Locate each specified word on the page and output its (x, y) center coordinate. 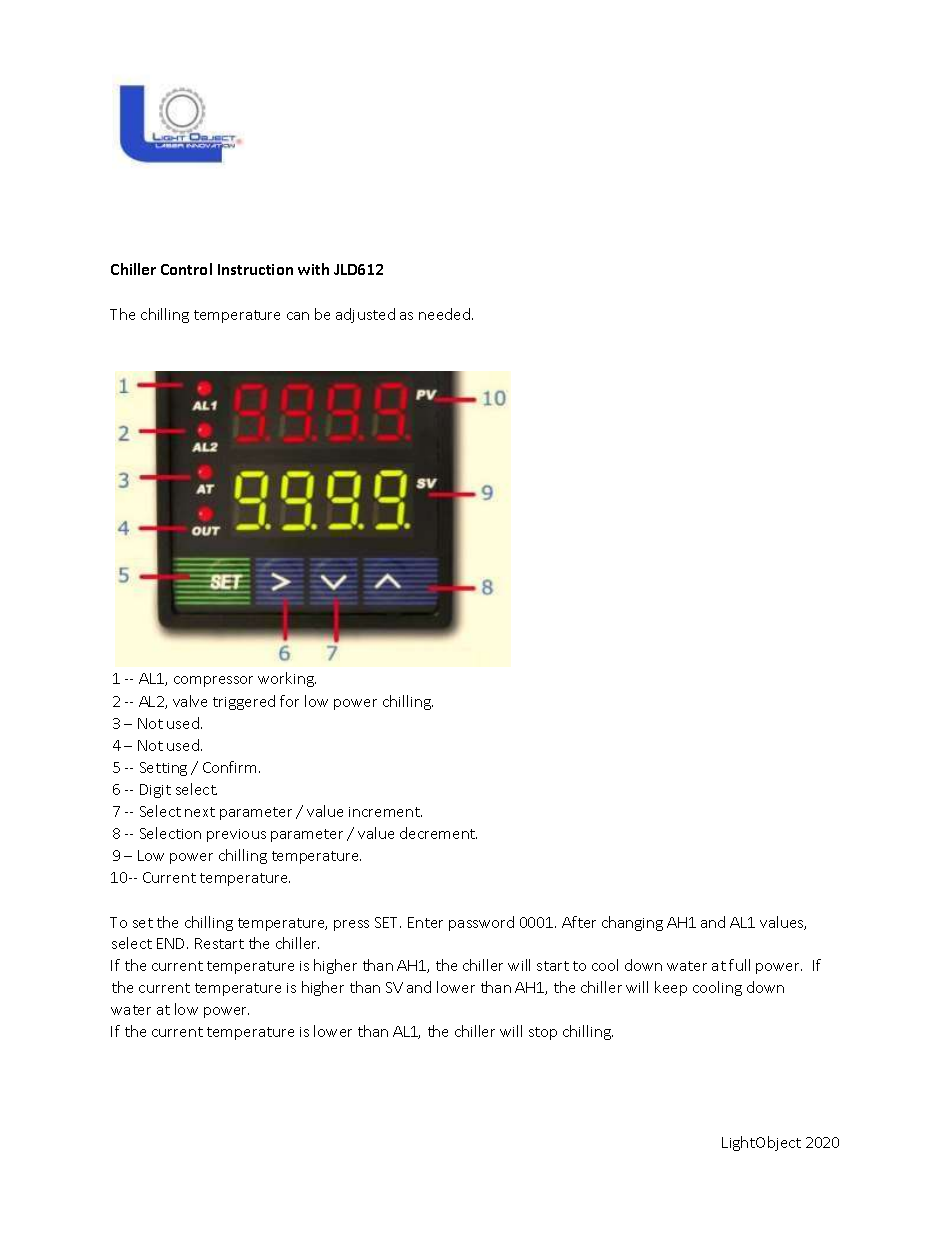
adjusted (365, 315)
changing (632, 923)
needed (444, 314)
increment (385, 812)
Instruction (255, 269)
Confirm (229, 767)
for (289, 701)
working (287, 679)
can (298, 316)
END (172, 943)
